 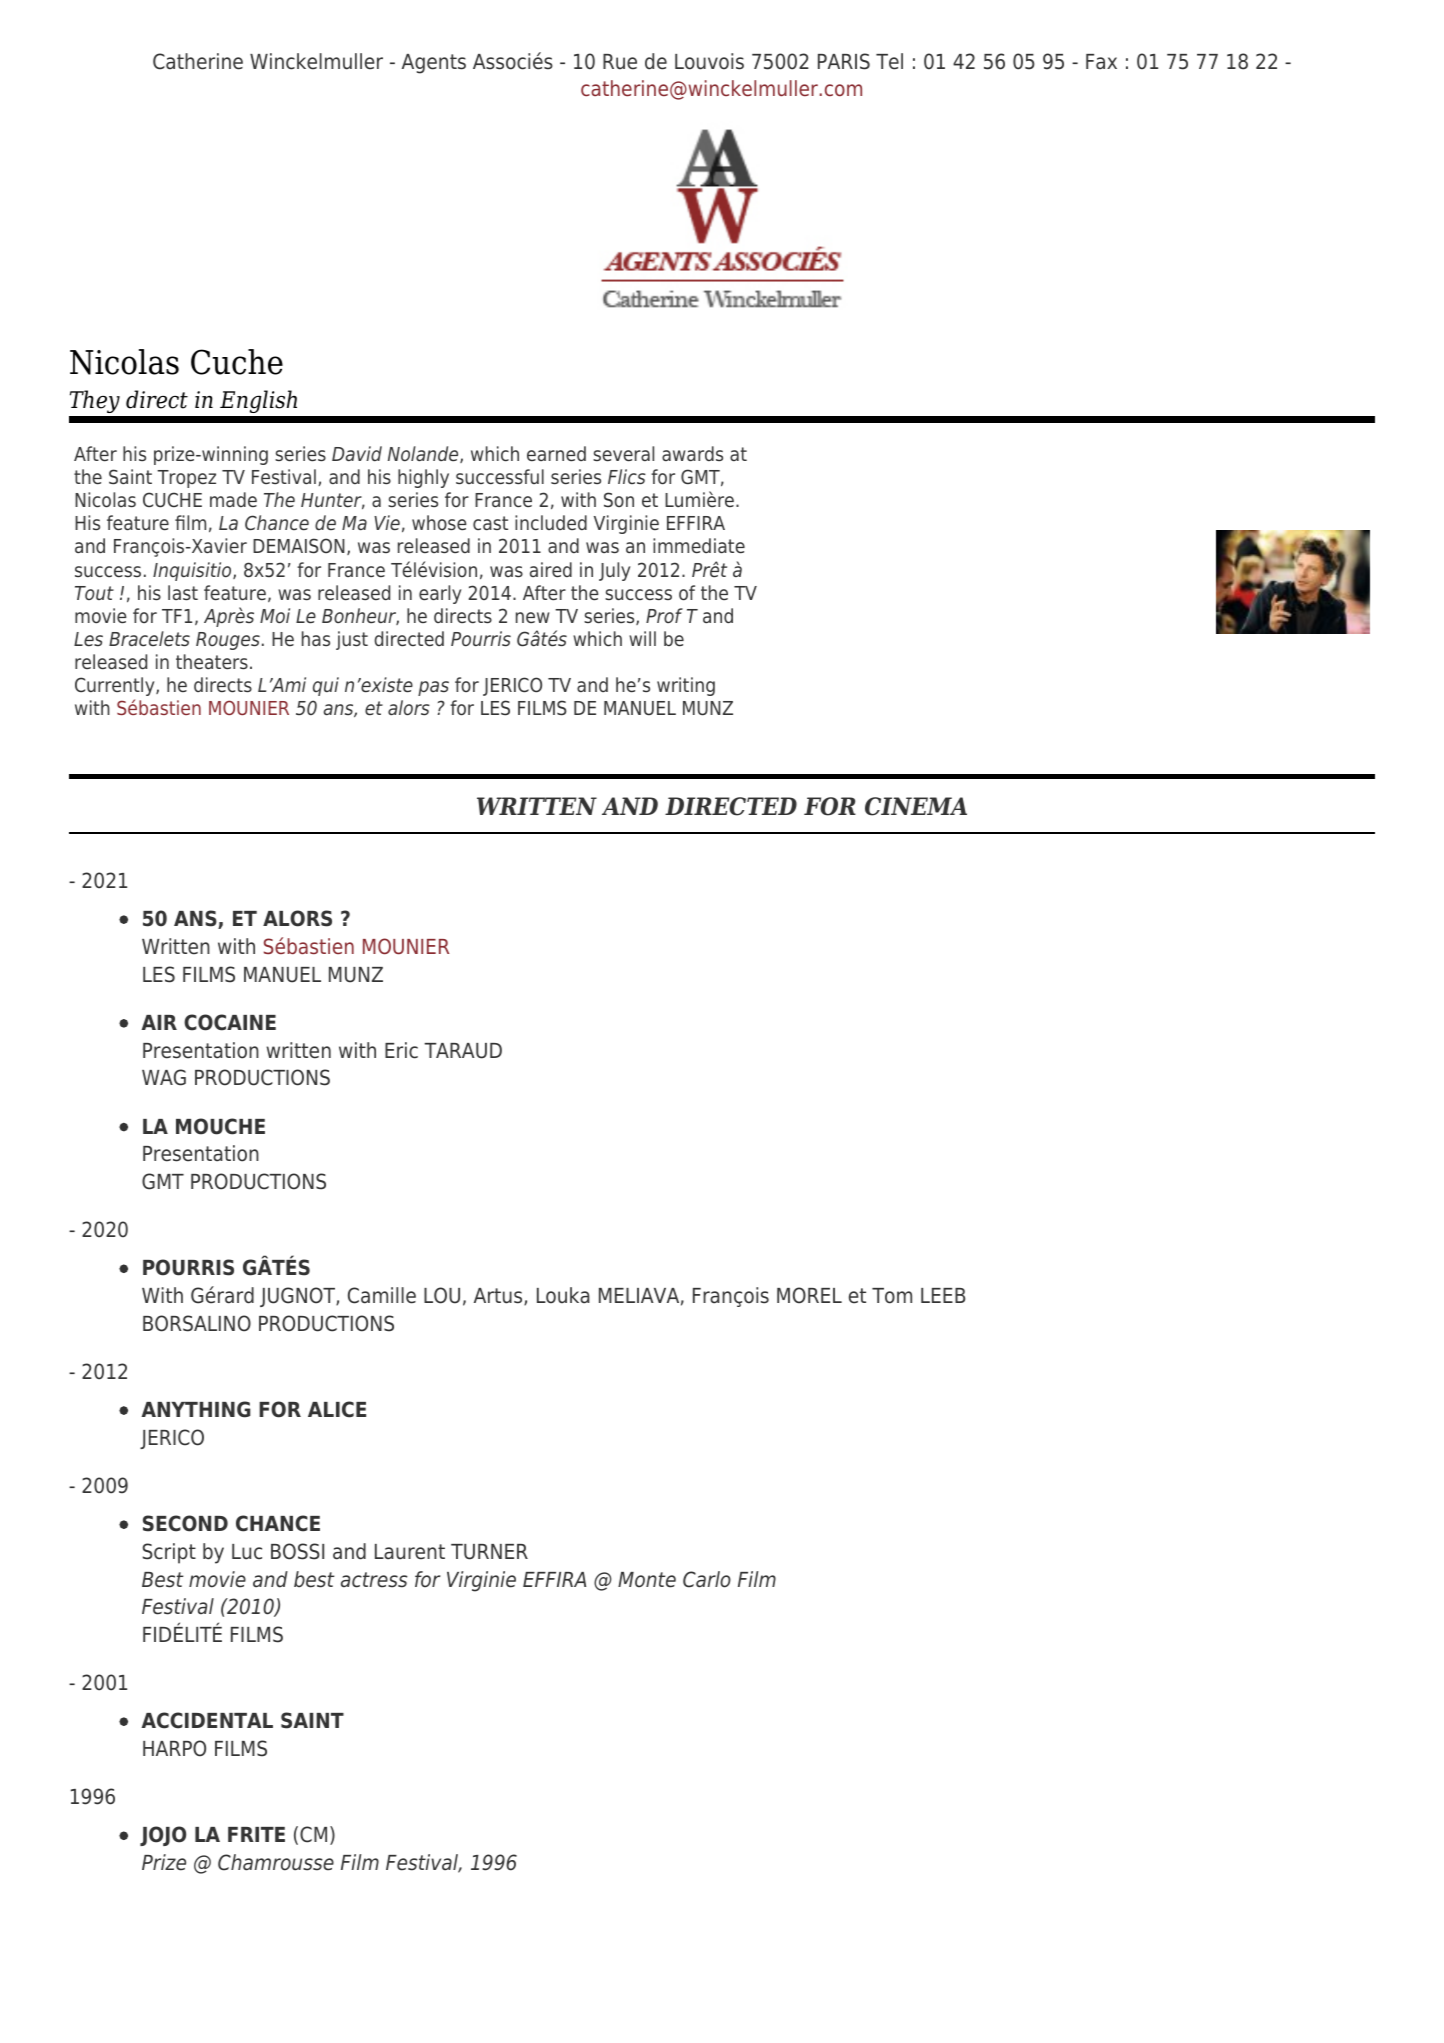 I want to click on Agents, so click(x=434, y=64).
